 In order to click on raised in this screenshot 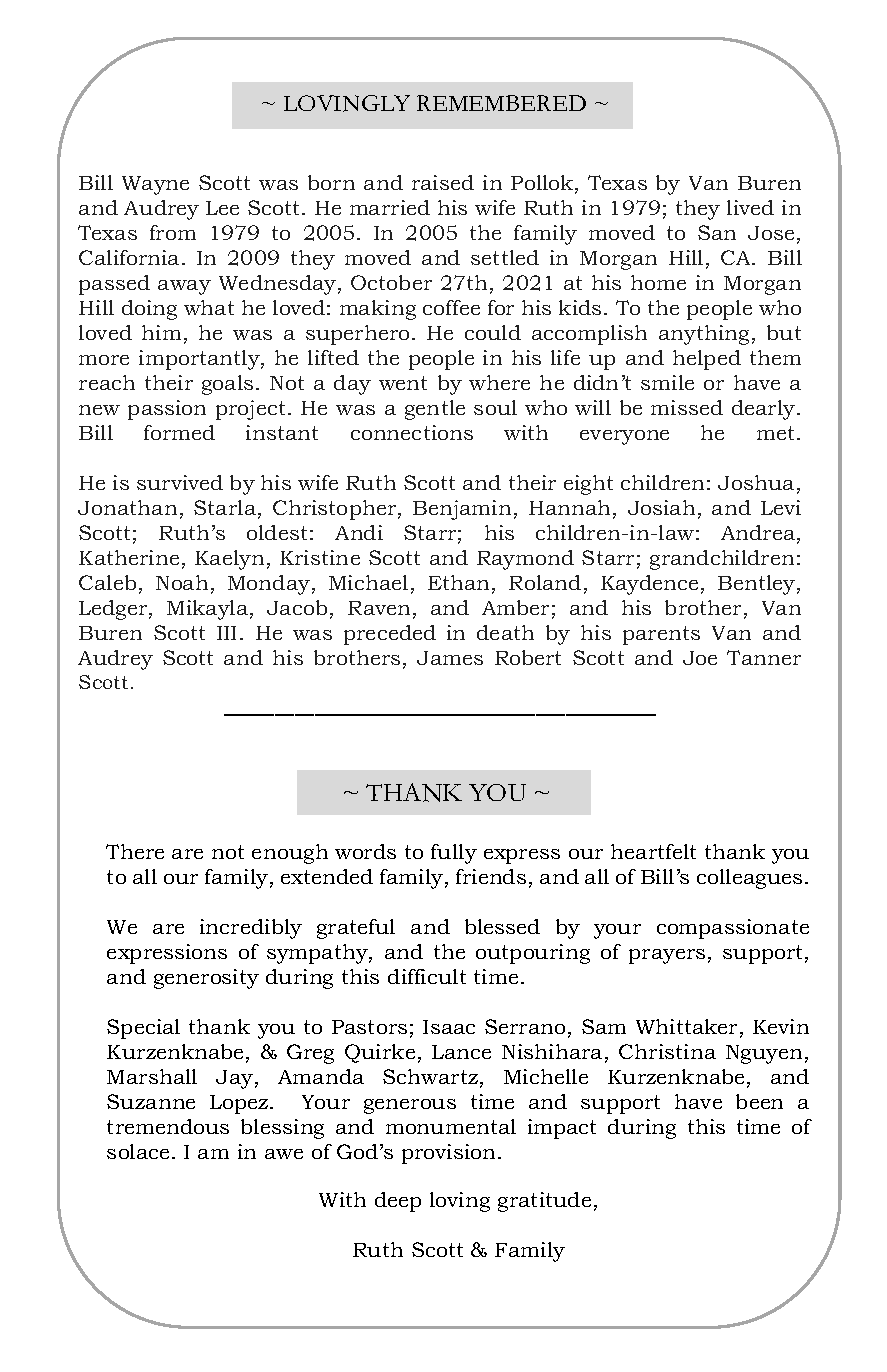, I will do `click(443, 182)`.
